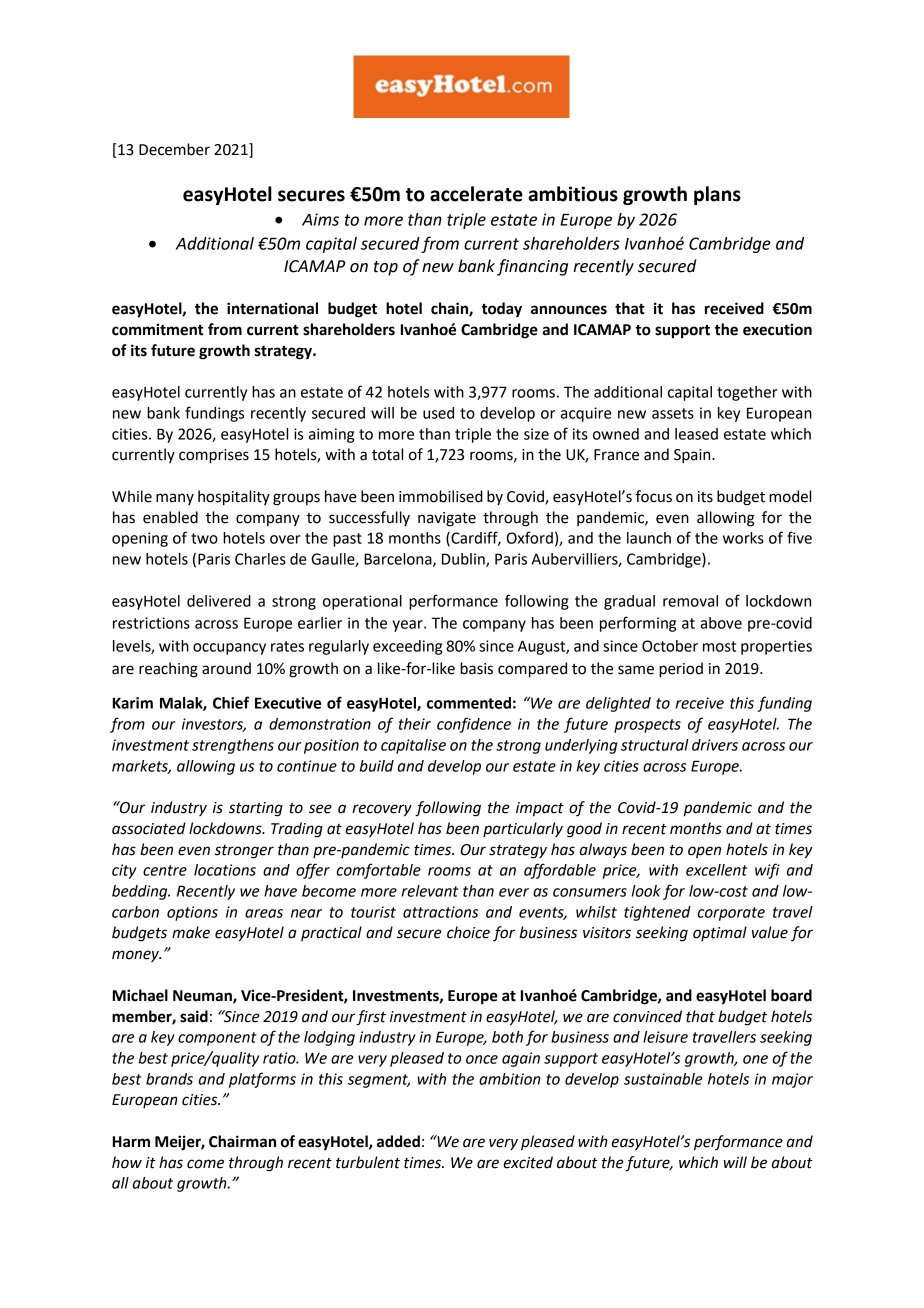 The width and height of the image is (924, 1308). What do you see at coordinates (476, 194) in the image?
I see `accelerate` at bounding box center [476, 194].
